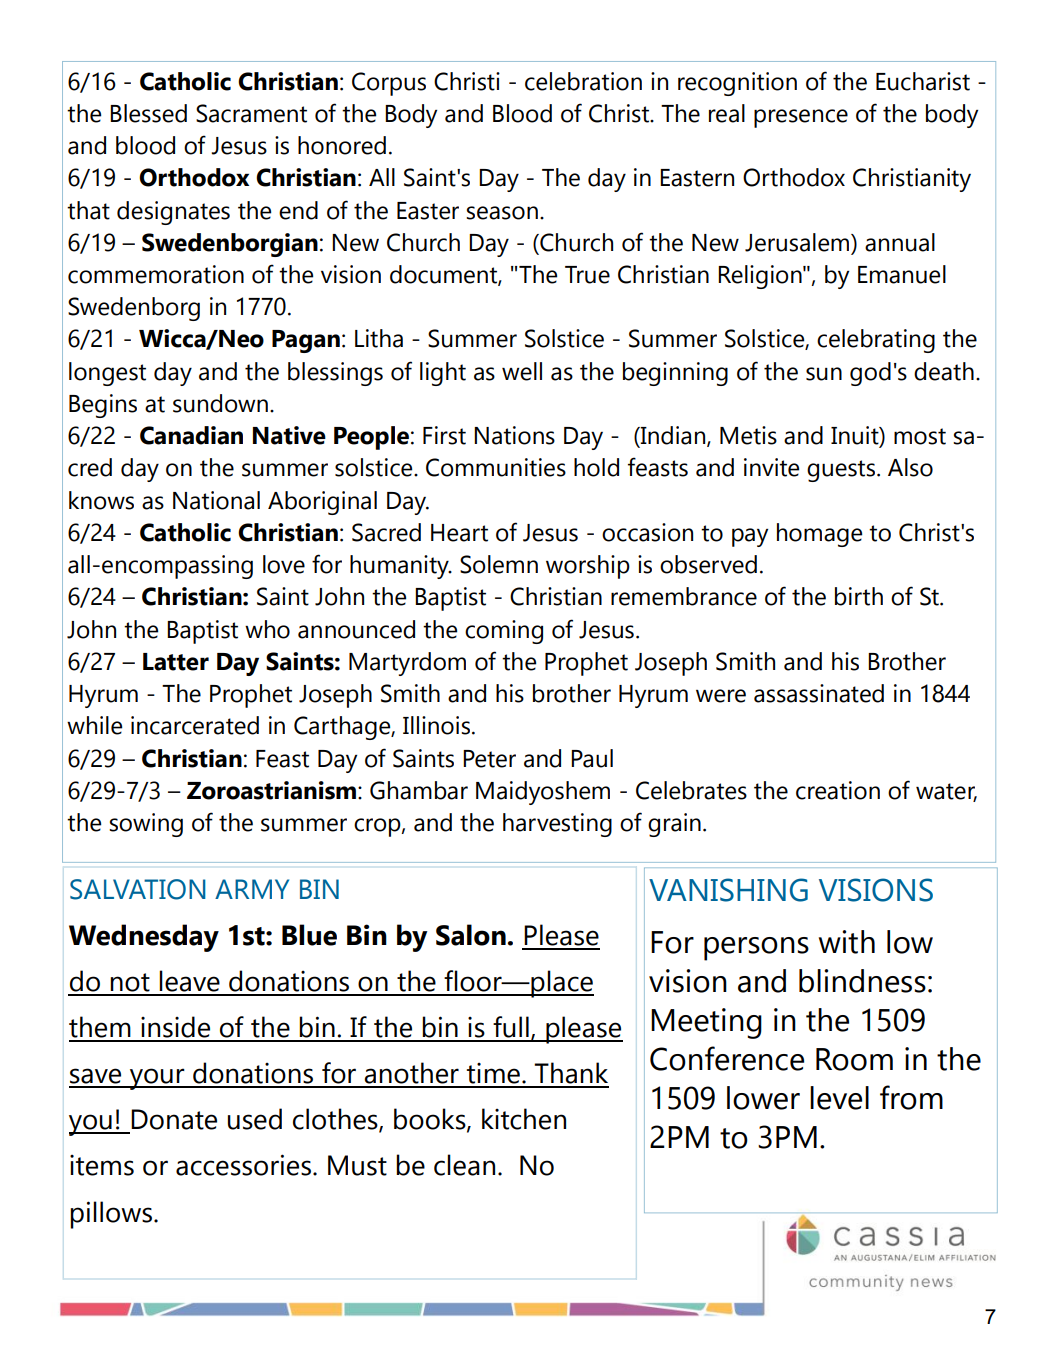 The height and width of the screenshot is (1371, 1059). What do you see at coordinates (923, 81) in the screenshot?
I see `Eucharist` at bounding box center [923, 81].
